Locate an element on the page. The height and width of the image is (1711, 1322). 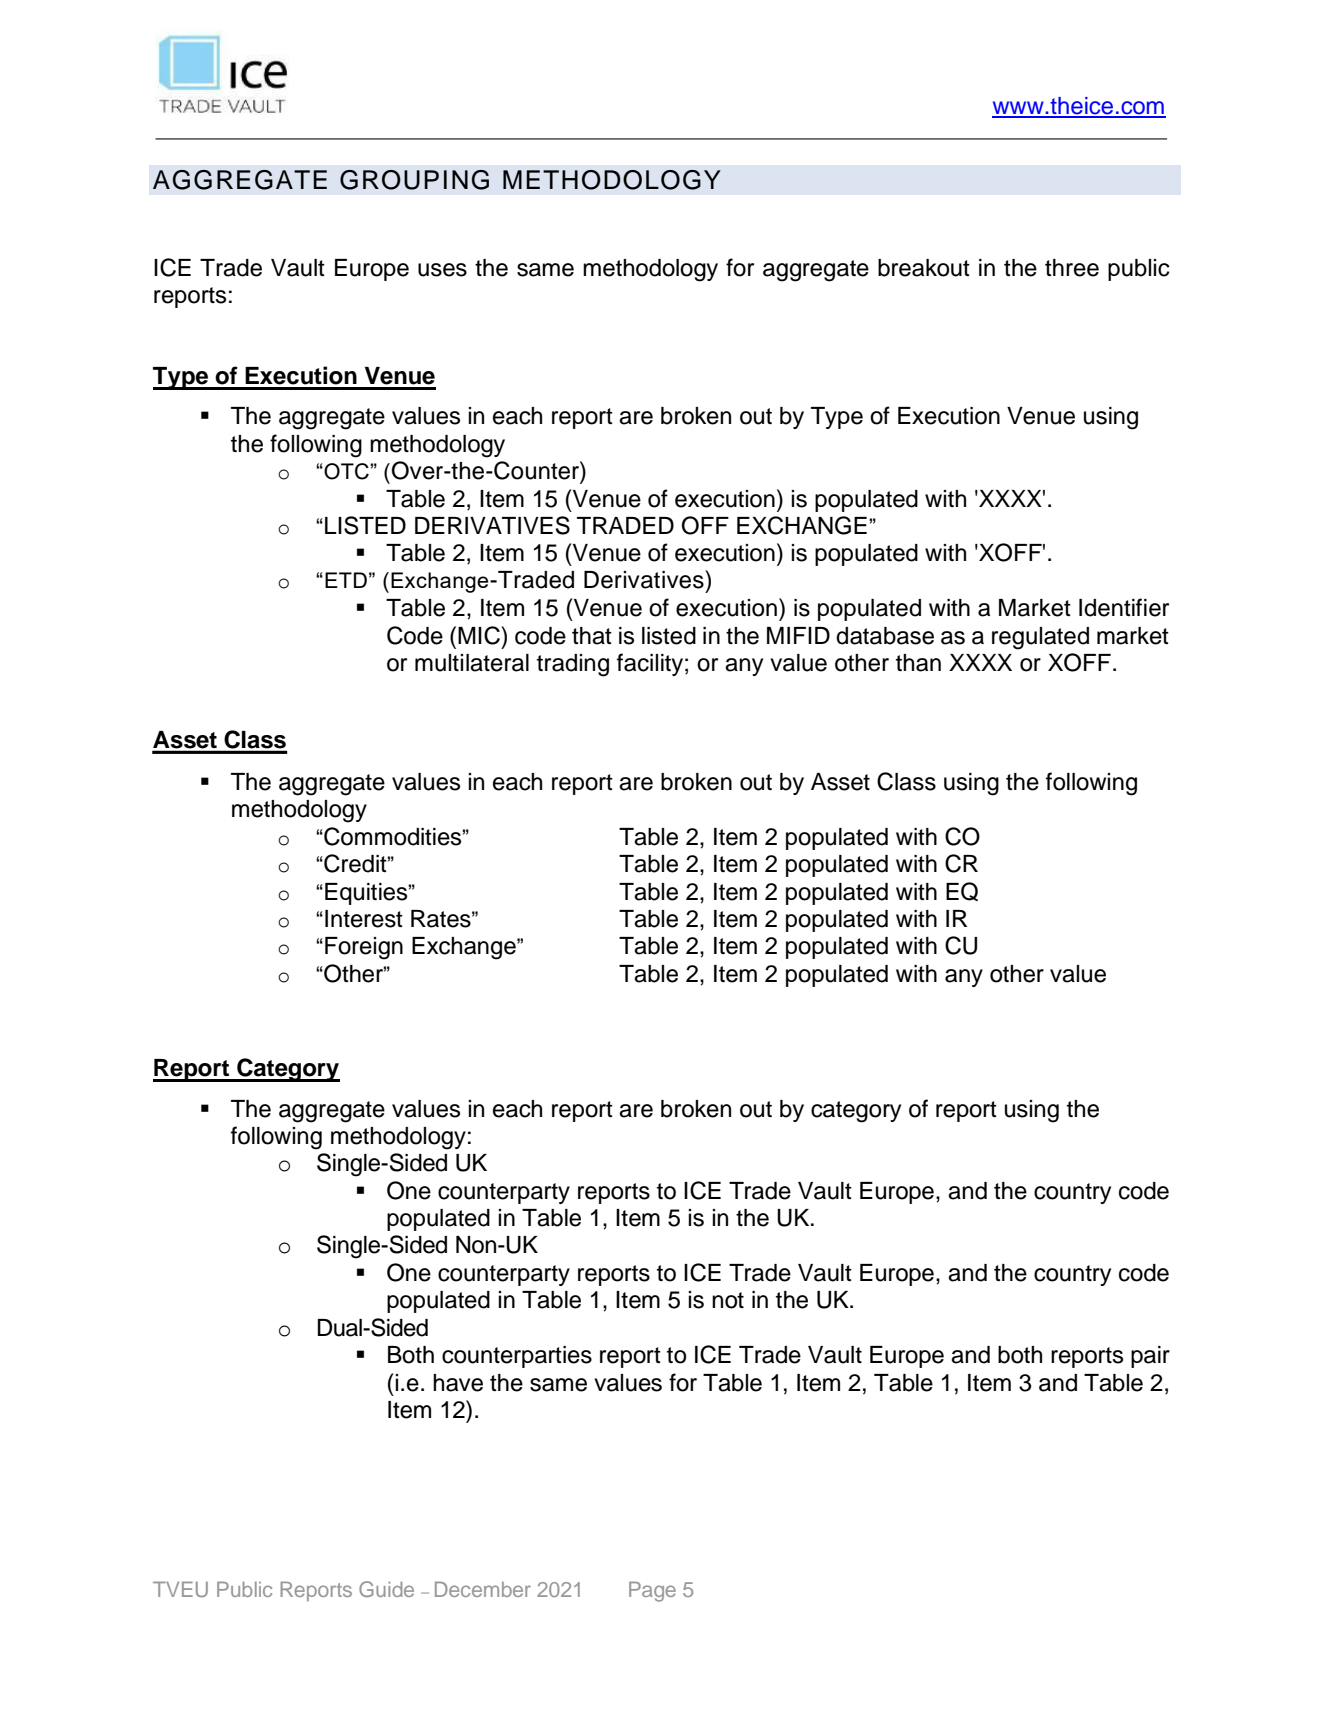
MIC is located at coordinates (480, 635).
